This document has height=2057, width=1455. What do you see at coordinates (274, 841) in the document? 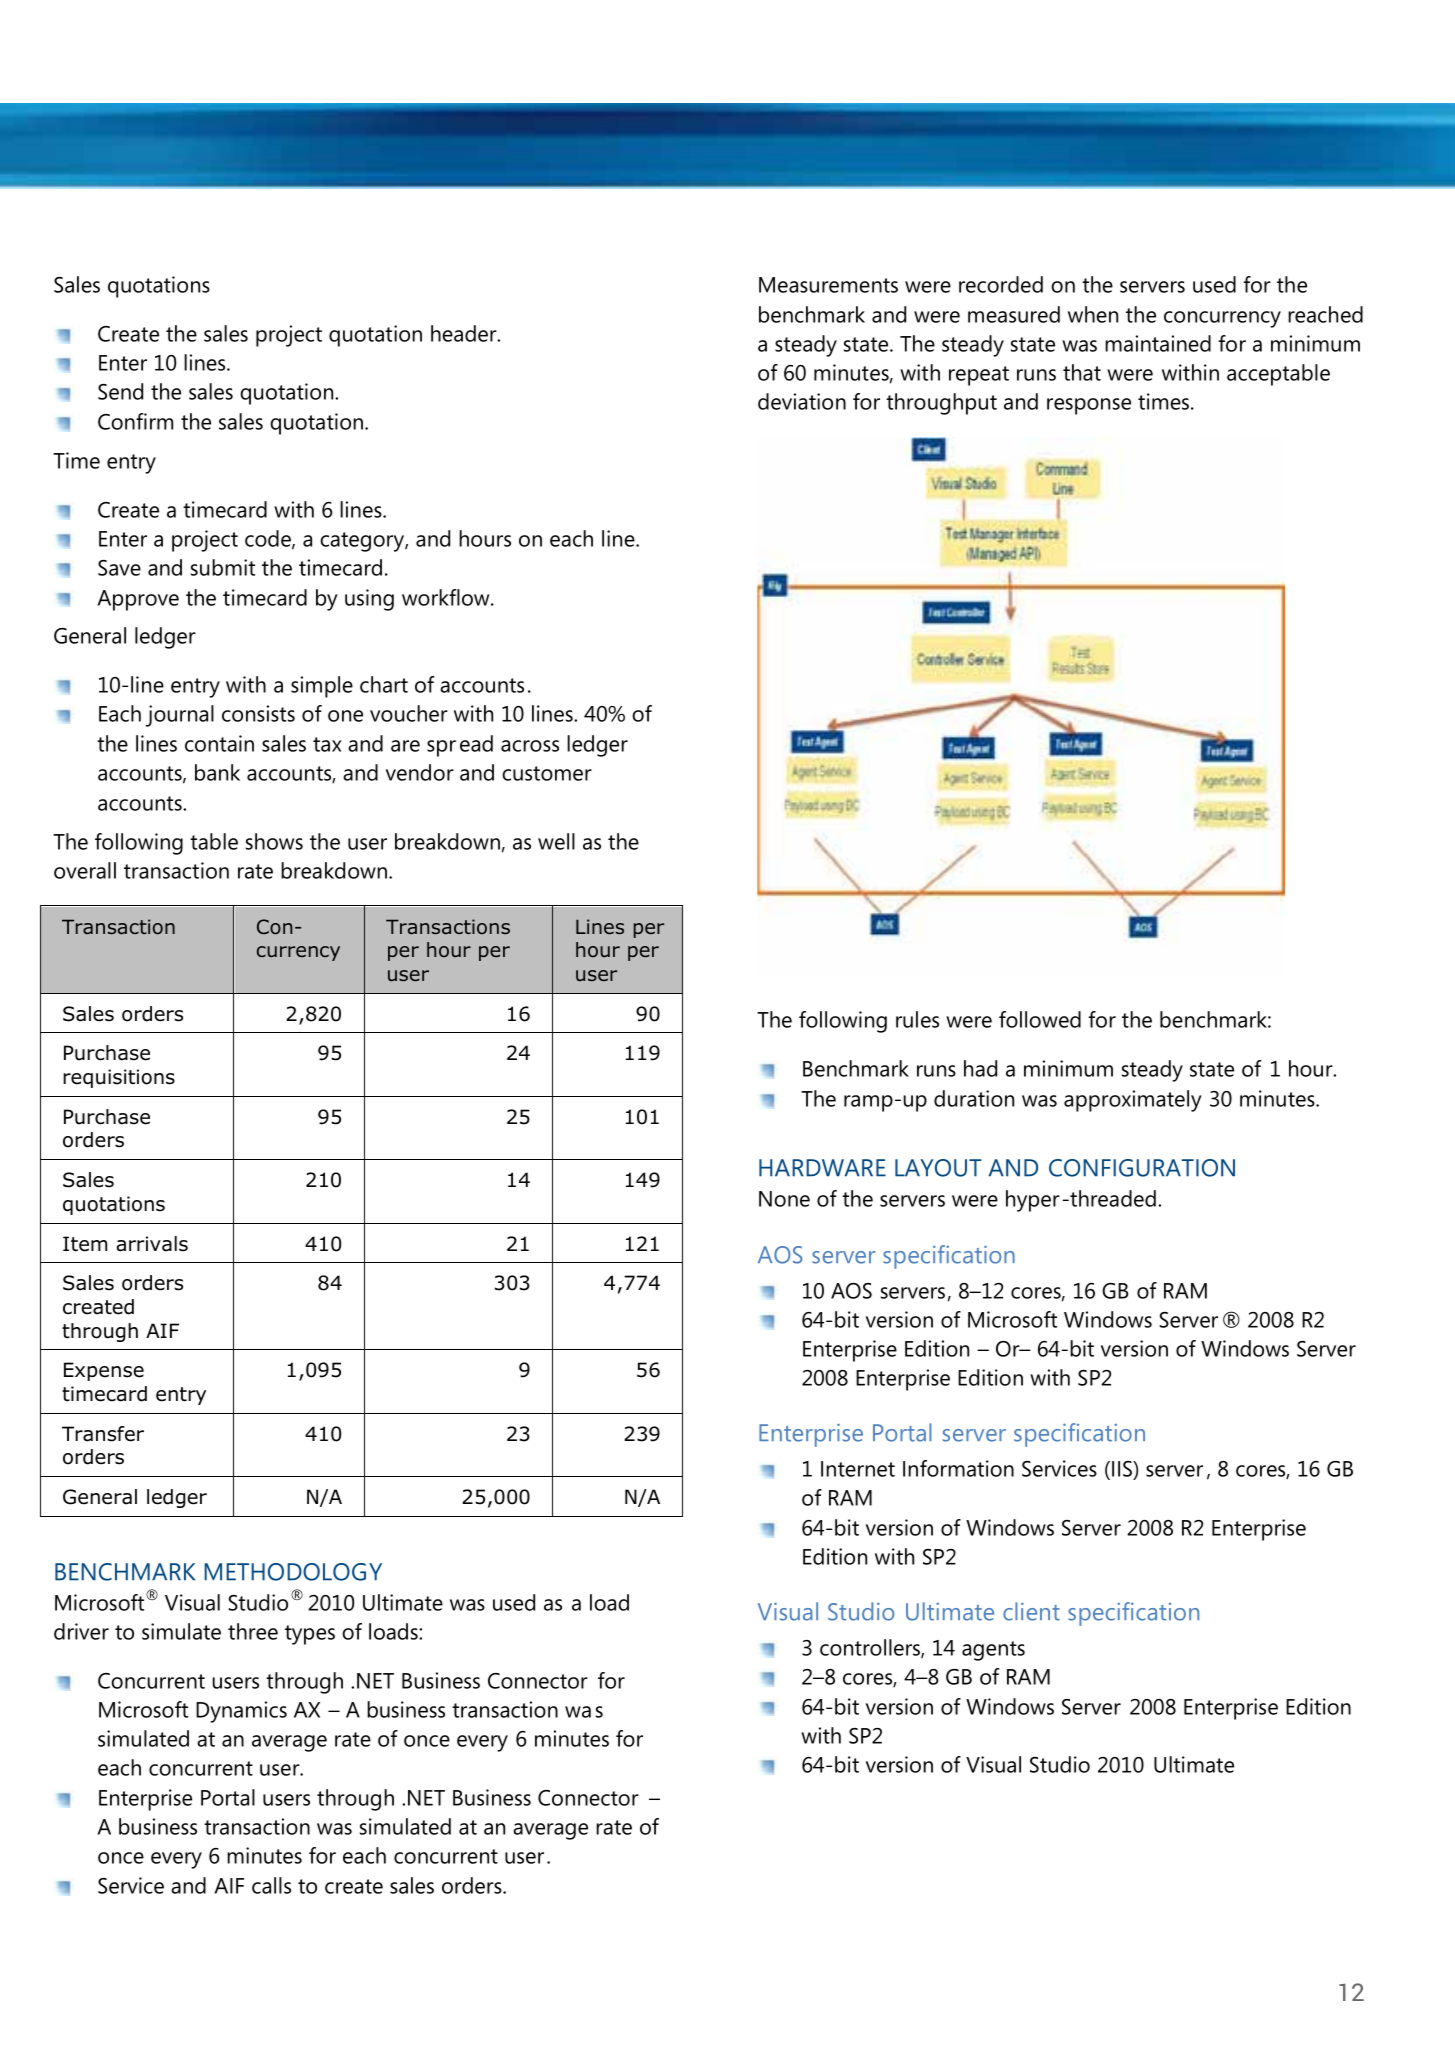
I see `shows` at bounding box center [274, 841].
